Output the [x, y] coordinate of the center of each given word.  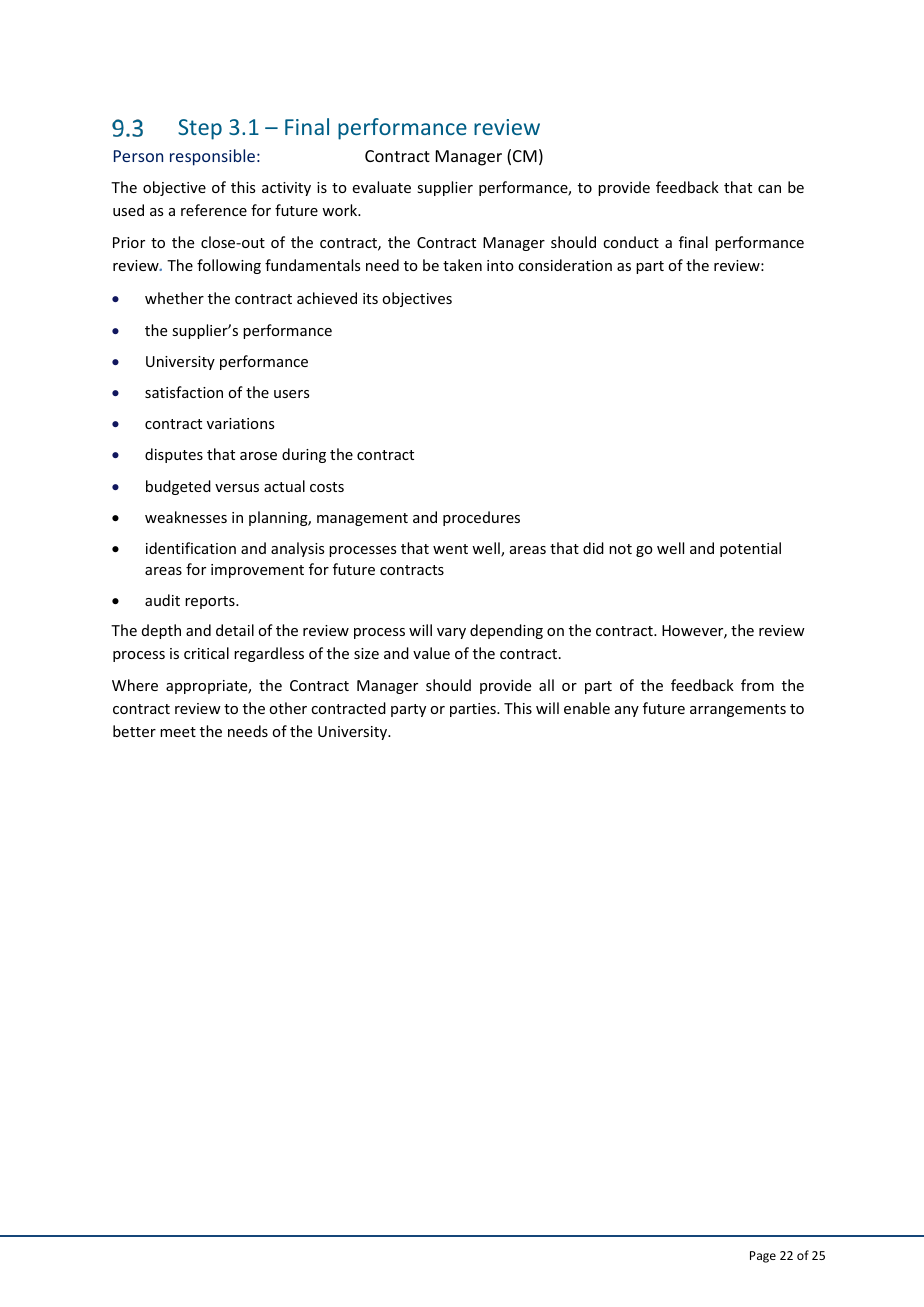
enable [587, 708]
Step [200, 129]
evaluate [381, 187]
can [769, 189]
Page [763, 1257]
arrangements [738, 710]
